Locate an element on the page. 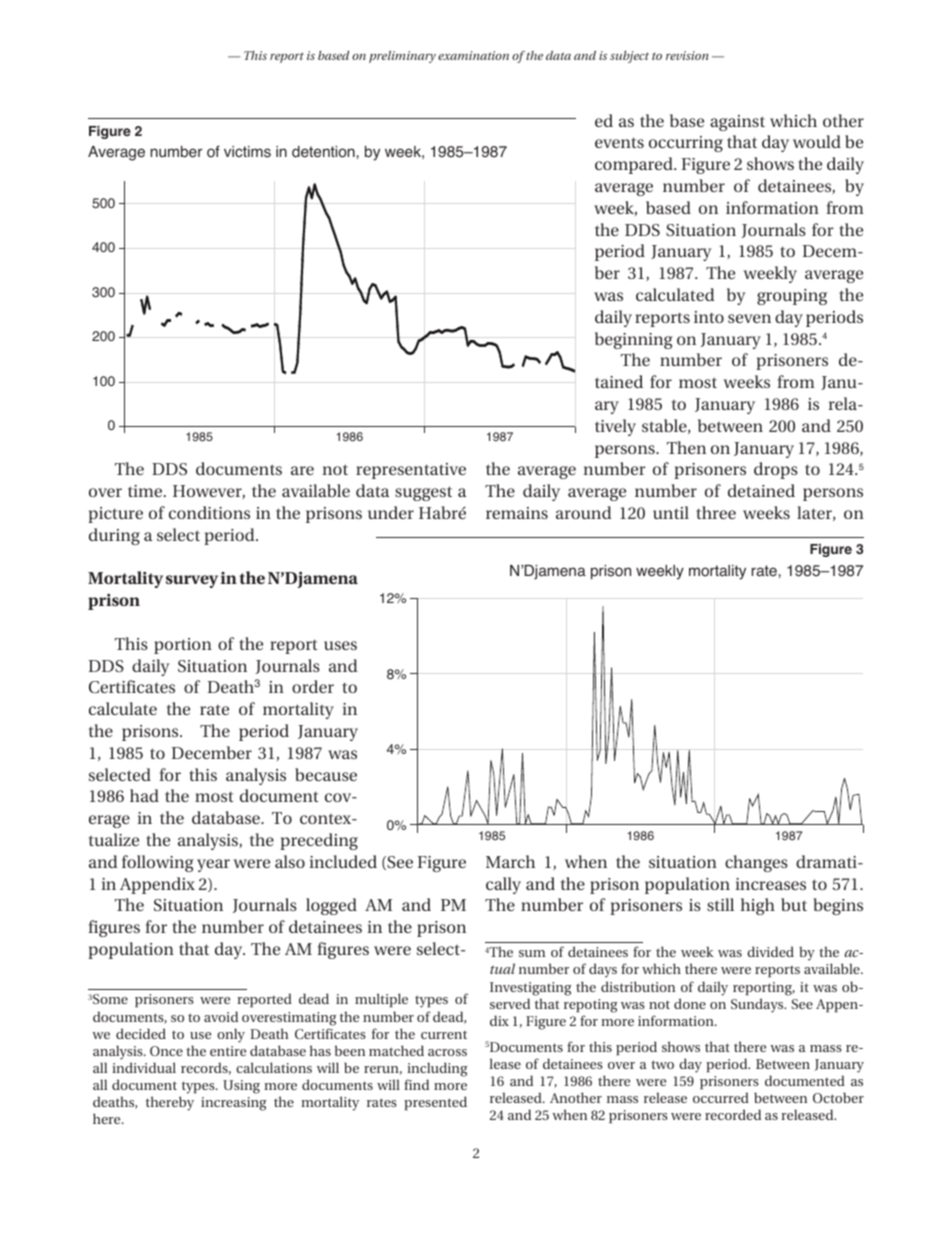 The image size is (952, 1233). March is located at coordinates (510, 861).
